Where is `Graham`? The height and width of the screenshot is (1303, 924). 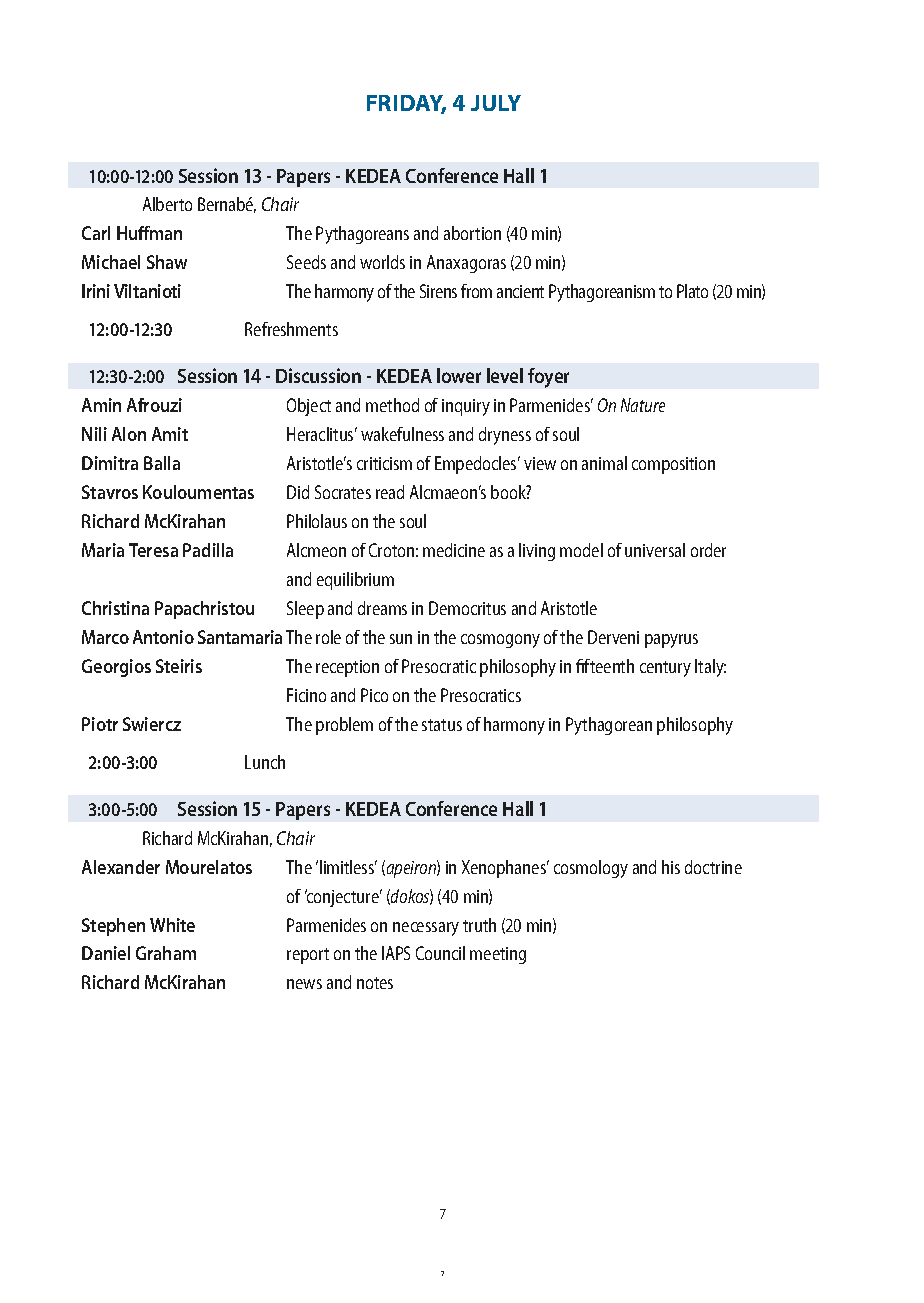
Graham is located at coordinates (166, 953).
